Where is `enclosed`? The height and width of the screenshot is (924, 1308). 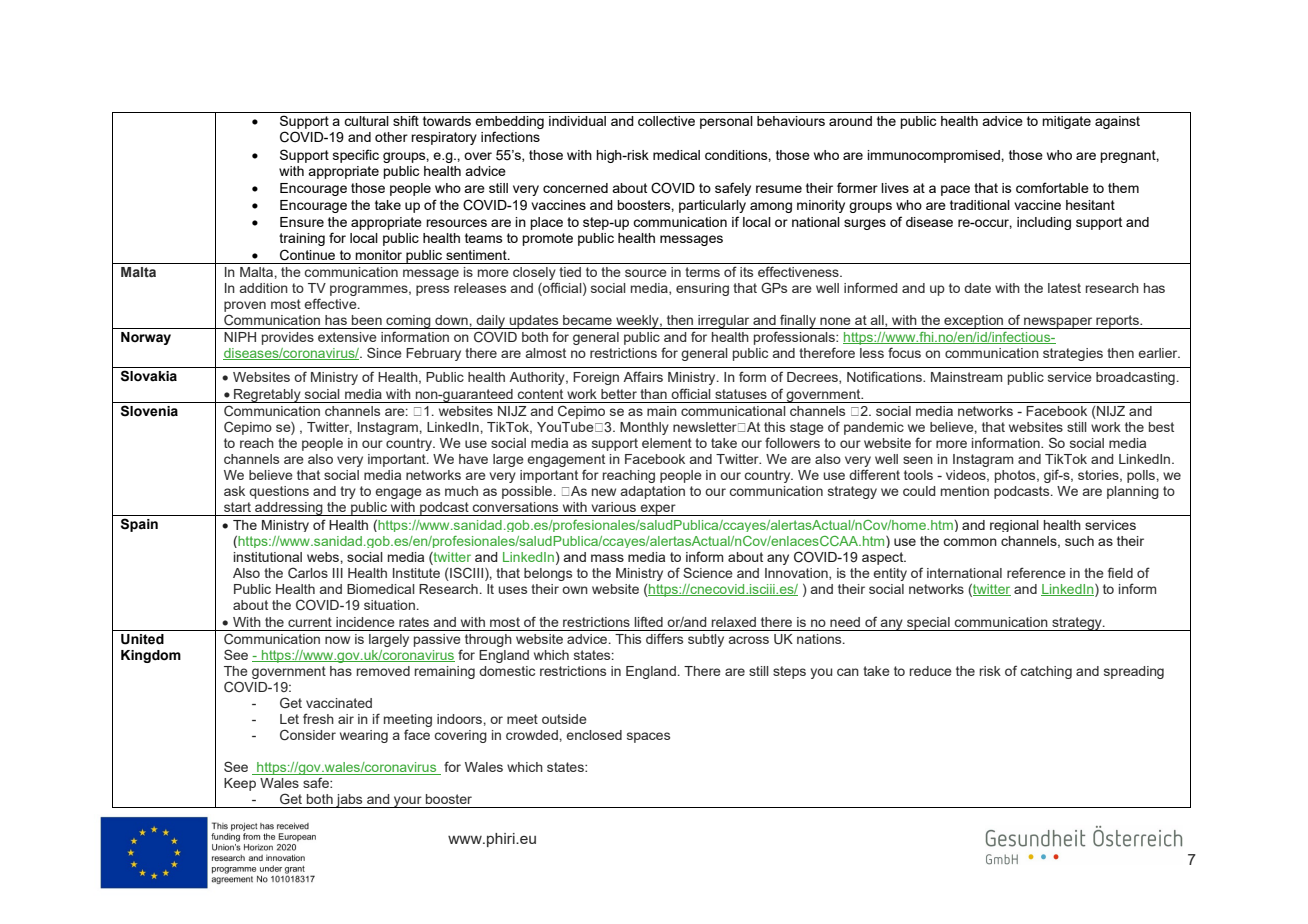
enclosed is located at coordinates (594, 735).
